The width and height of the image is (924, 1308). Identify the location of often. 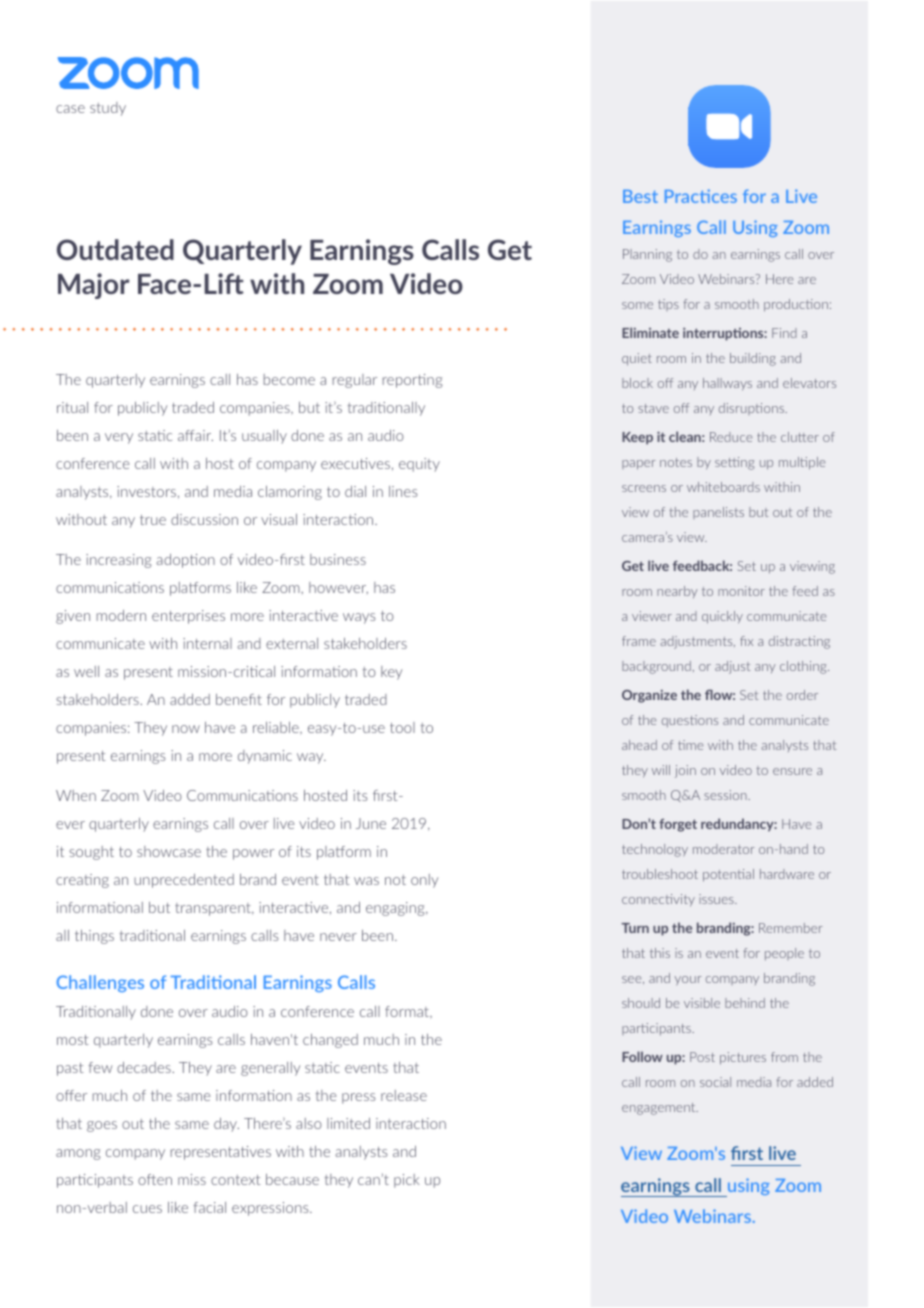
(155, 1179).
